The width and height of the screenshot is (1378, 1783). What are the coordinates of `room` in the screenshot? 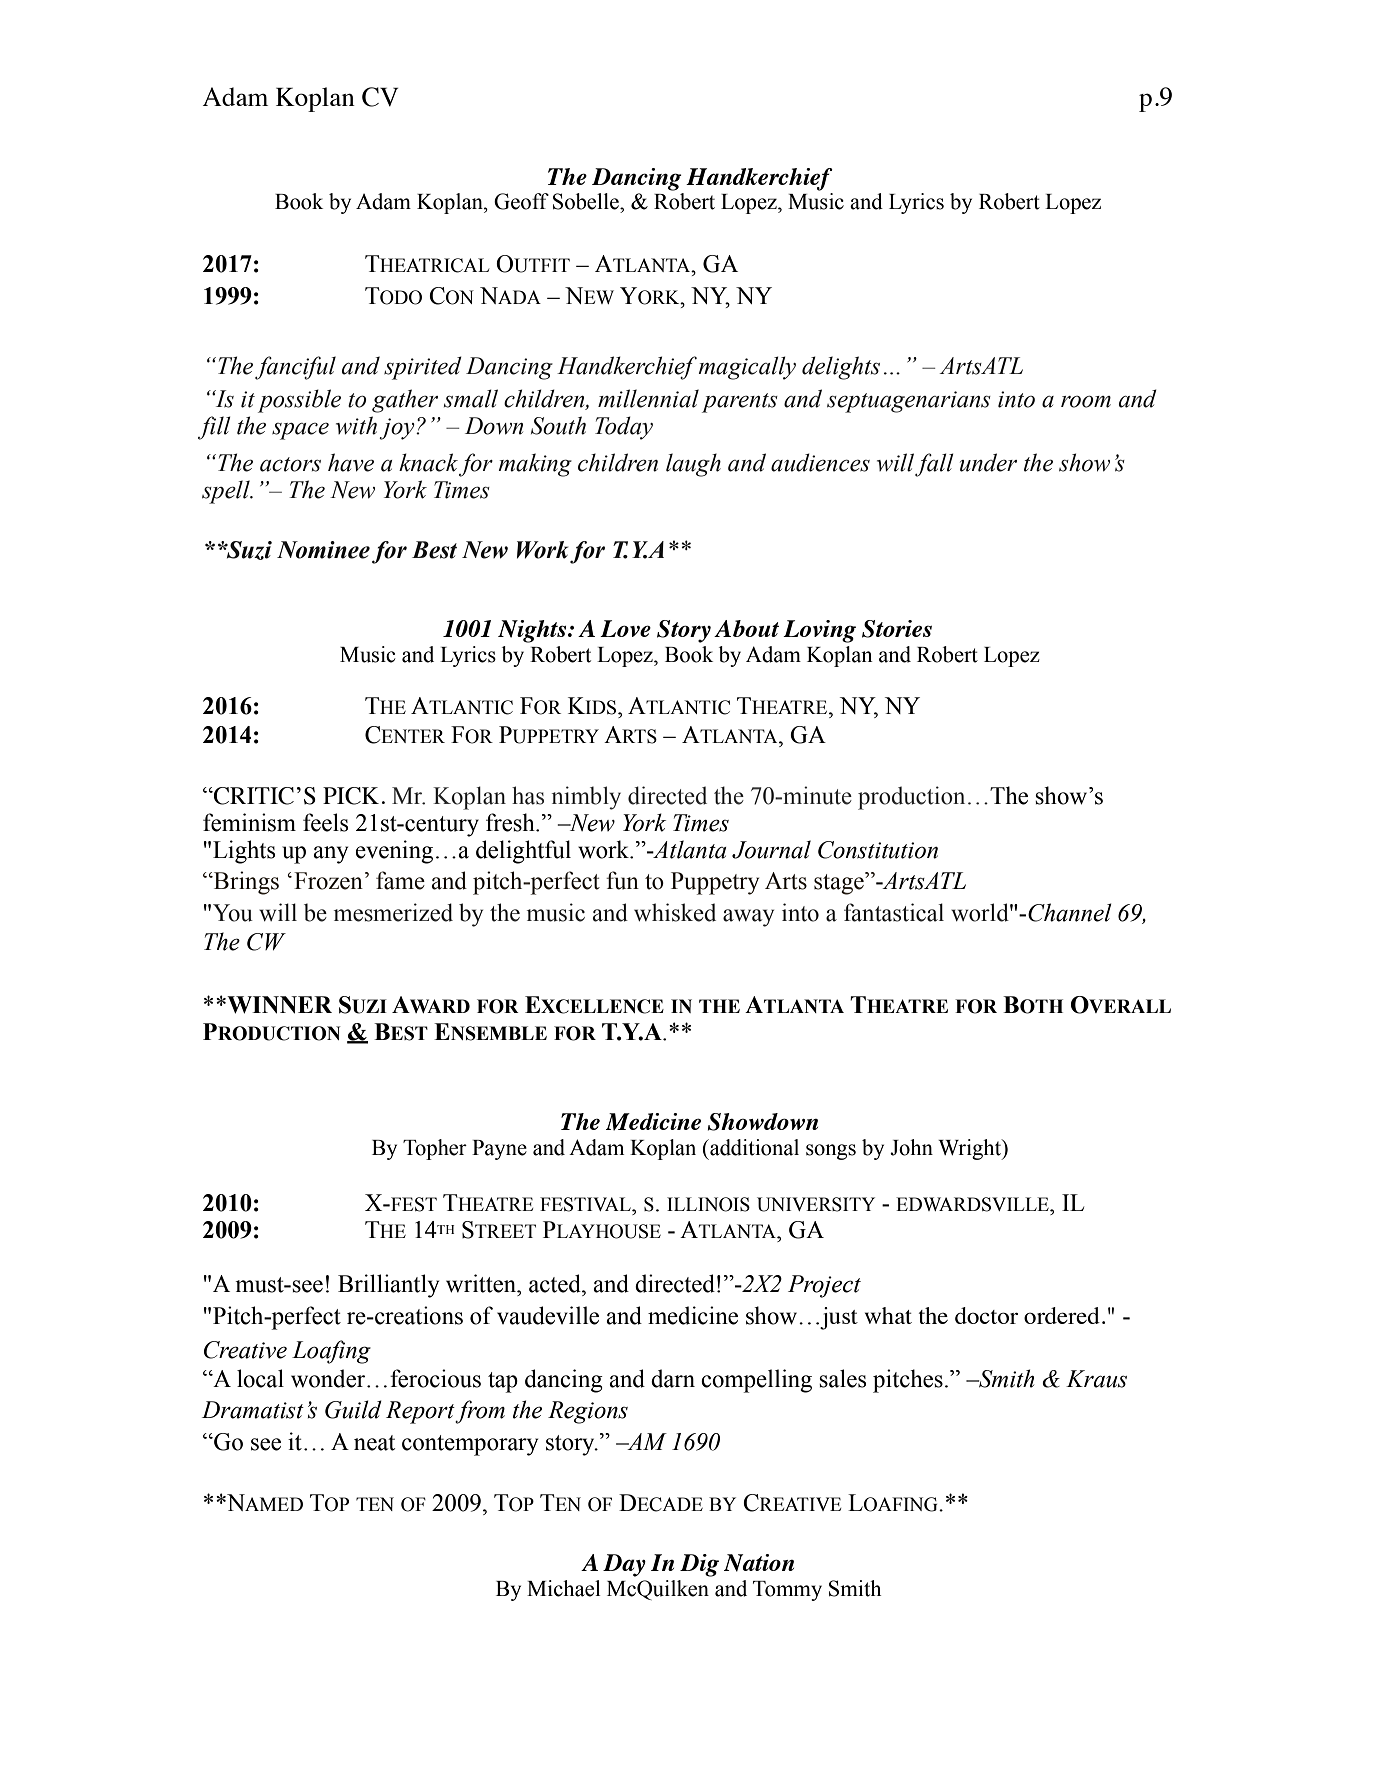 It's located at (1086, 401).
